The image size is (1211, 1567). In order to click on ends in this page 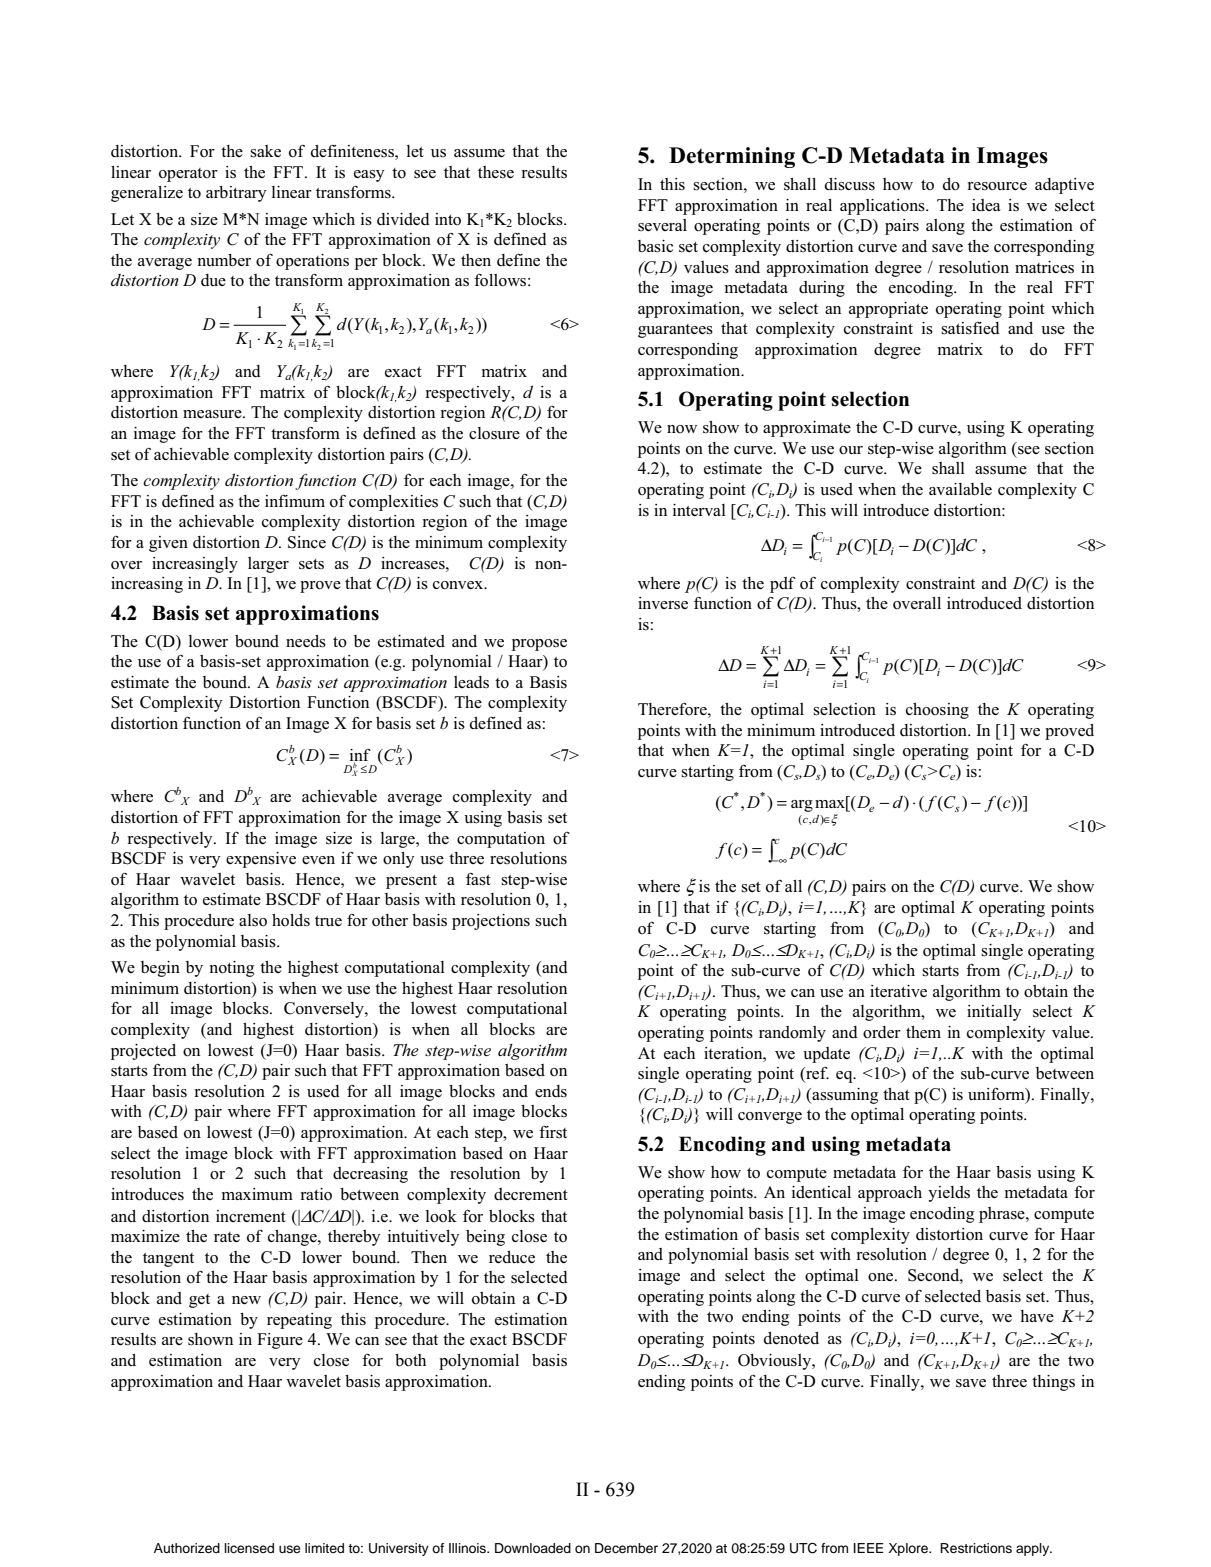, I will do `click(551, 1091)`.
